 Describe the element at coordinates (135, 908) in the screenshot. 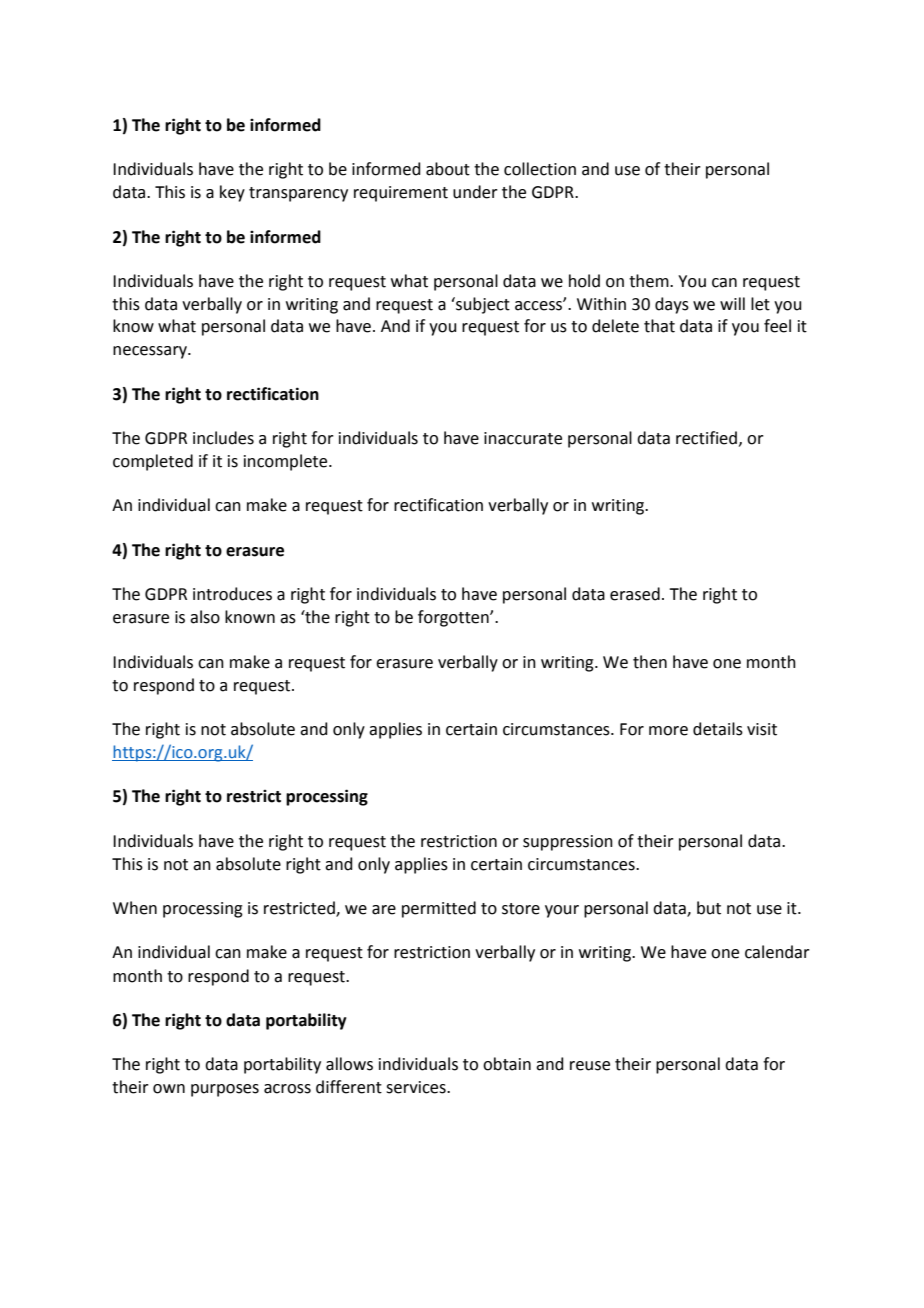

I see `When` at that location.
